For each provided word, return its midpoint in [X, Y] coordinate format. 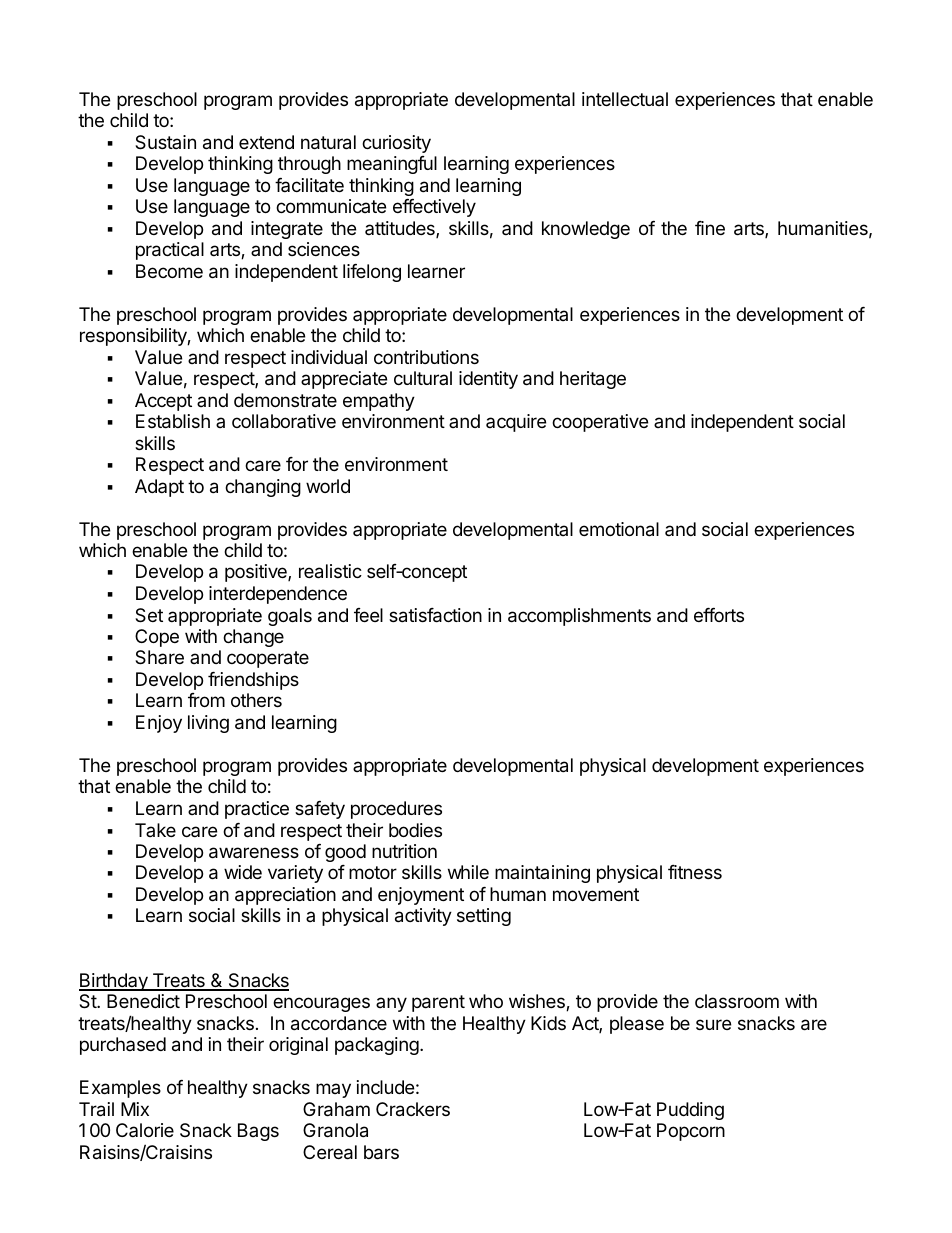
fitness [695, 872]
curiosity [396, 144]
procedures [396, 810]
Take [155, 830]
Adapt [159, 488]
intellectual [625, 99]
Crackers [413, 1109]
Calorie [145, 1130]
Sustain [165, 142]
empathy [379, 402]
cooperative [600, 423]
